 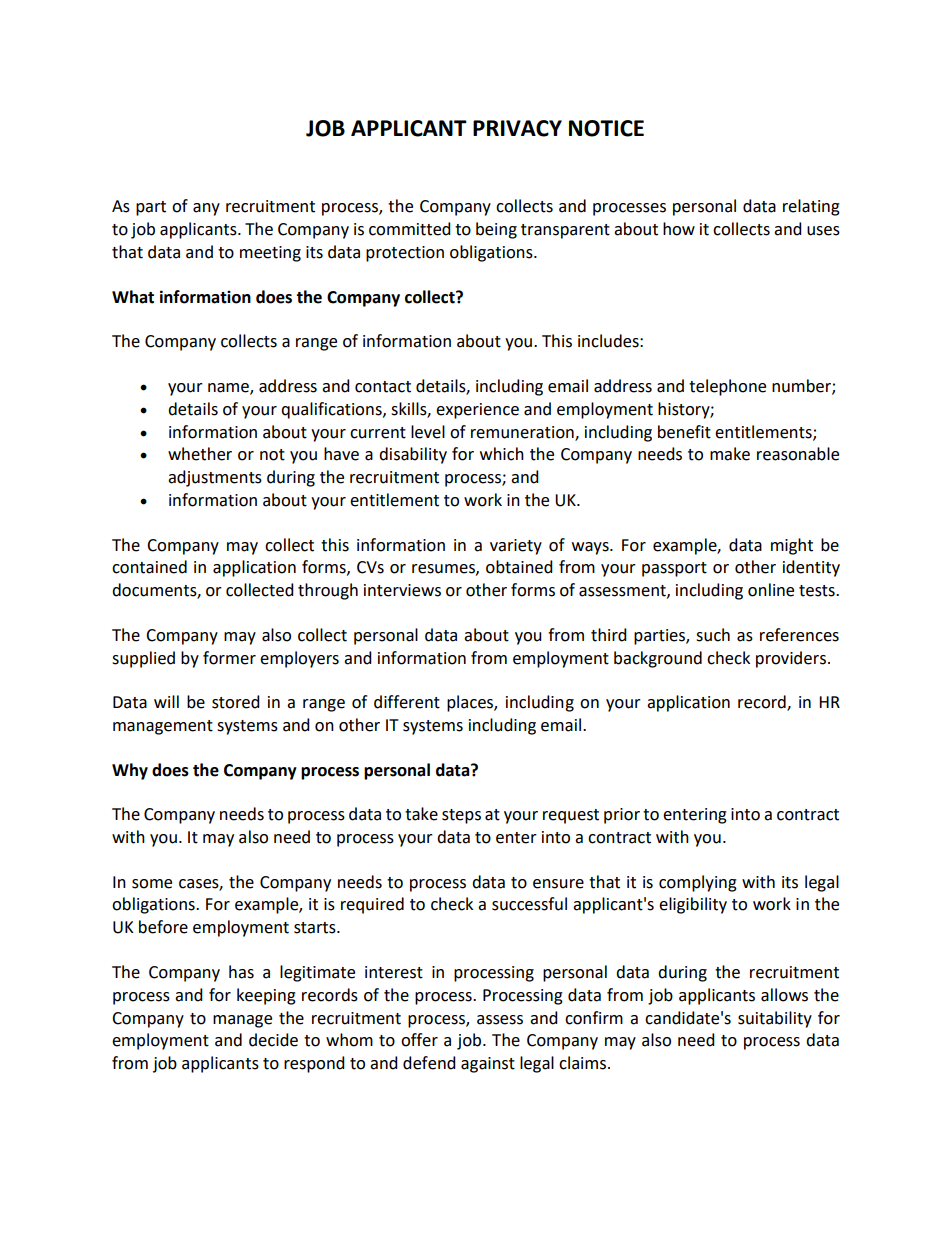 What do you see at coordinates (477, 411) in the screenshot?
I see `experience` at bounding box center [477, 411].
